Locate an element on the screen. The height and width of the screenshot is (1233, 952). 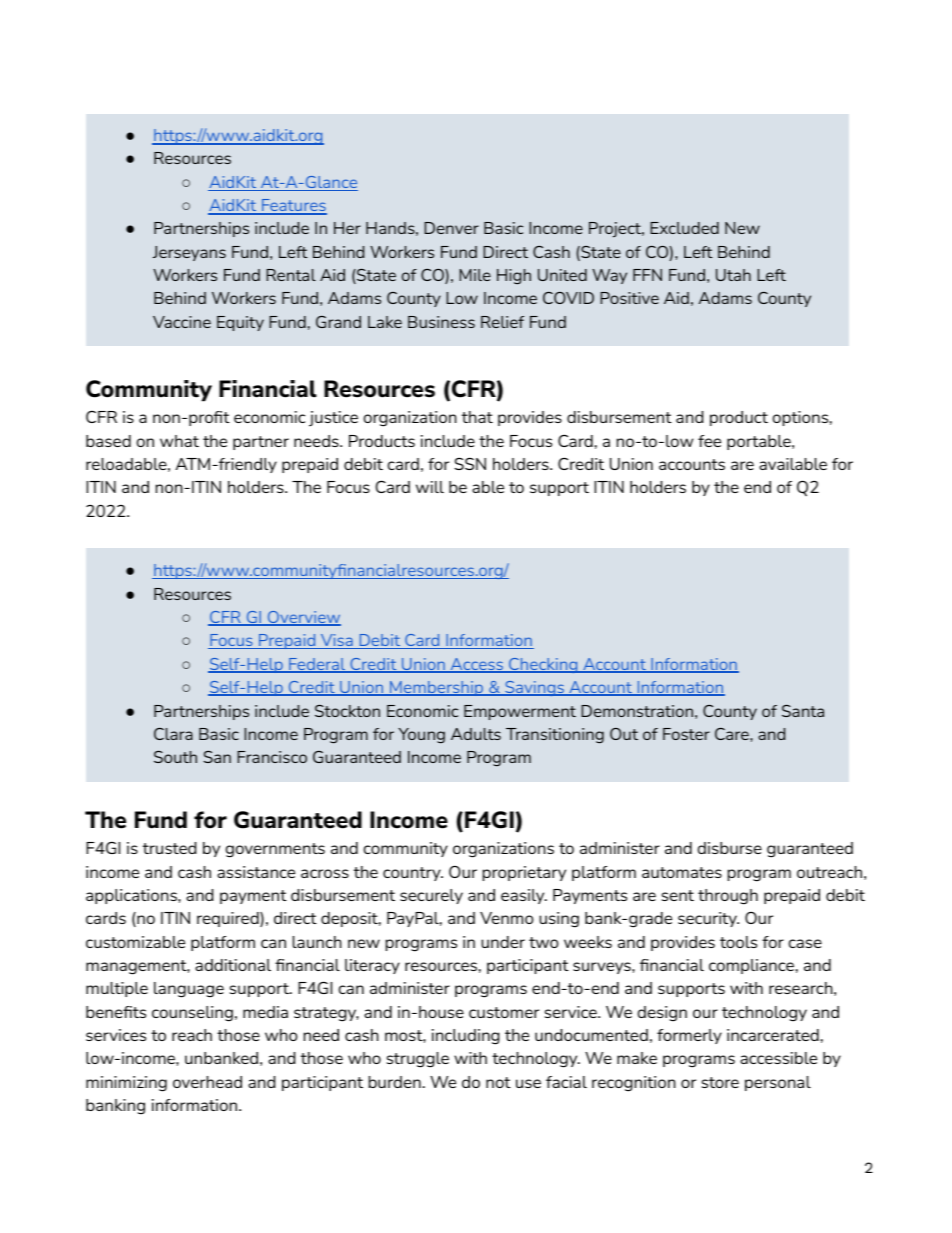
fee is located at coordinates (709, 441).
